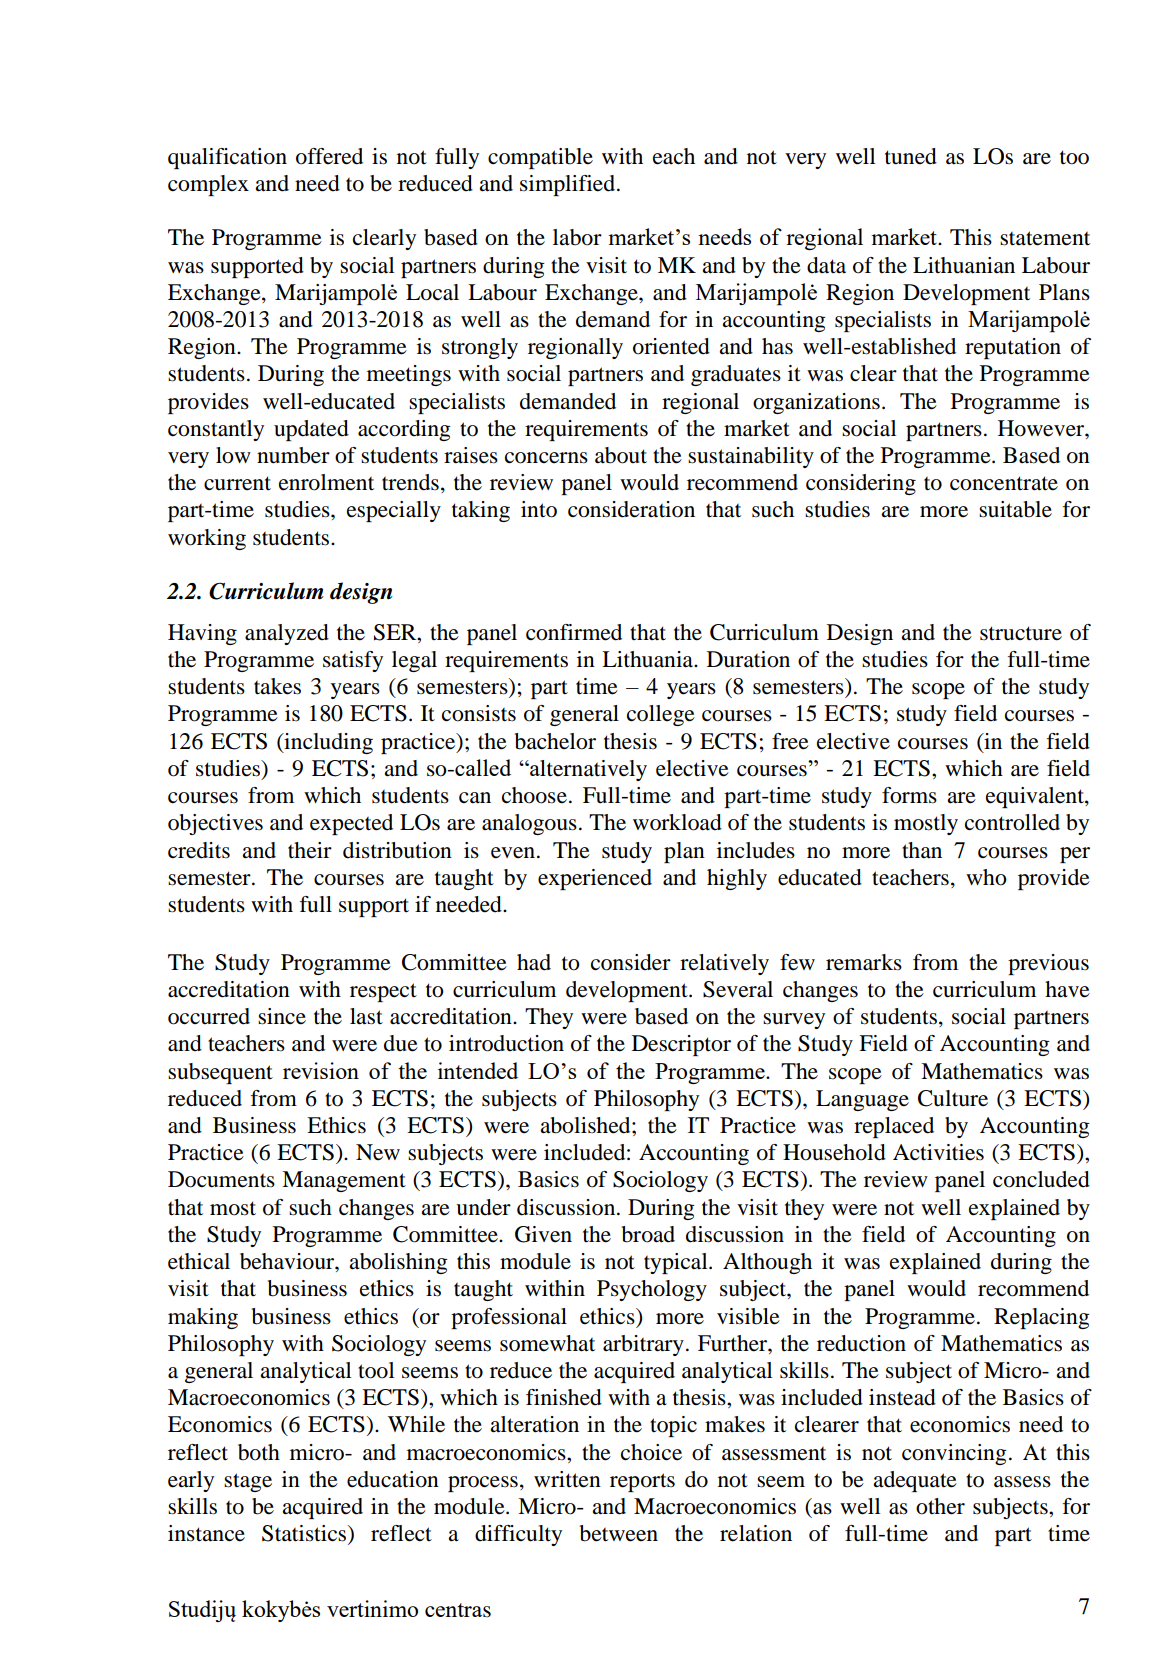 This page has height=1660, width=1174. What do you see at coordinates (321, 1070) in the page?
I see `revision` at bounding box center [321, 1070].
